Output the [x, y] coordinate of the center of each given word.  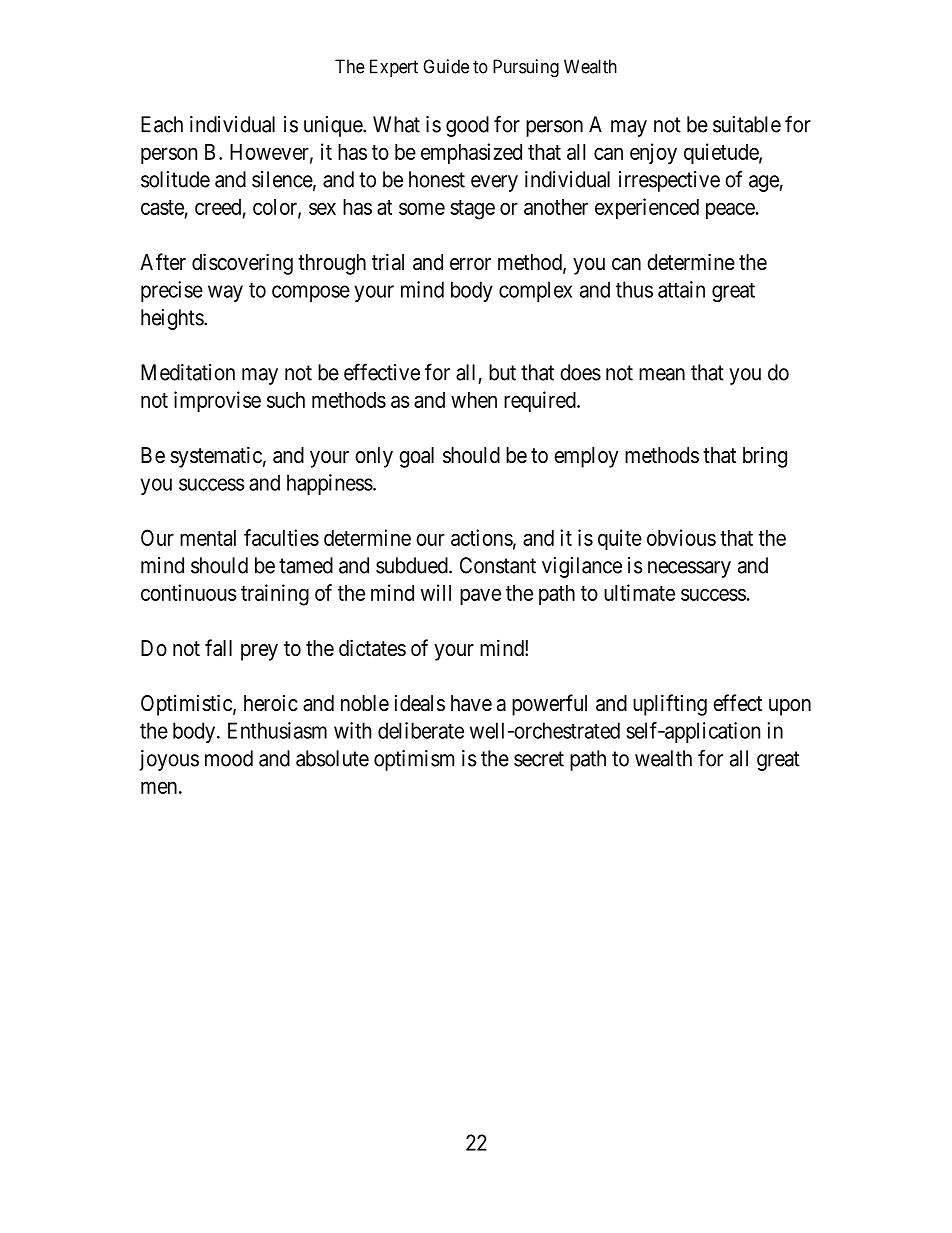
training [275, 595]
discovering [242, 264]
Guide [446, 66]
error [470, 264]
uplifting [670, 705]
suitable [747, 124]
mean [662, 374]
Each [162, 124]
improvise [217, 401]
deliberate [421, 730]
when [474, 400]
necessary [689, 569]
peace [730, 210]
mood [229, 758]
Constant [498, 565]
